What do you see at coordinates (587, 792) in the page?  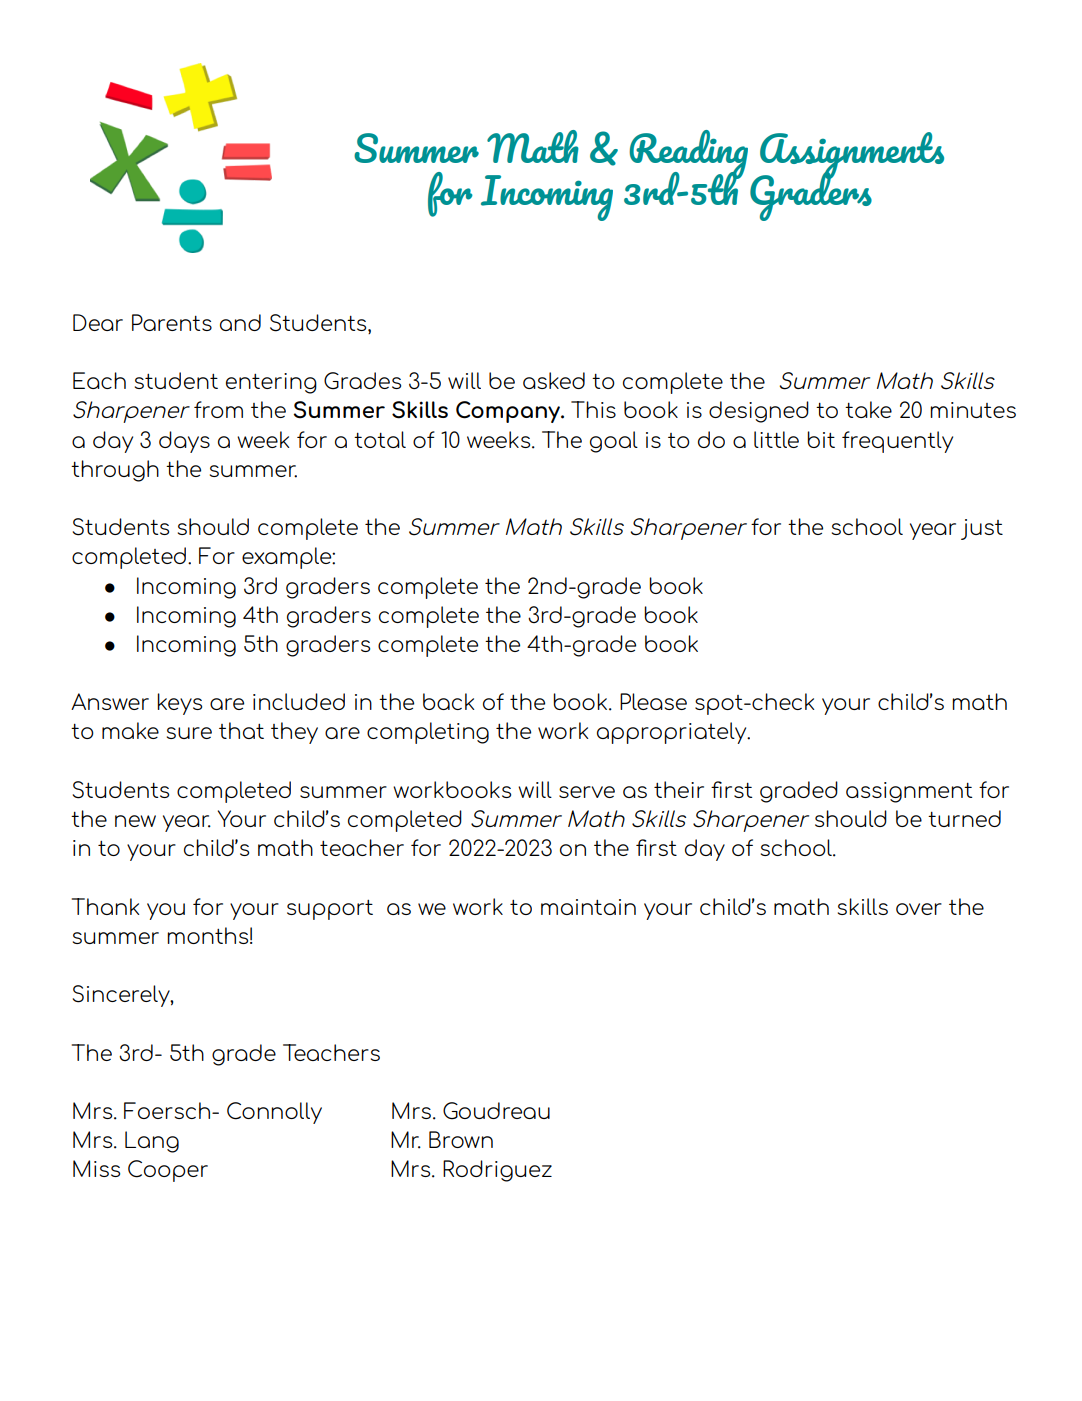 I see `serve` at bounding box center [587, 792].
